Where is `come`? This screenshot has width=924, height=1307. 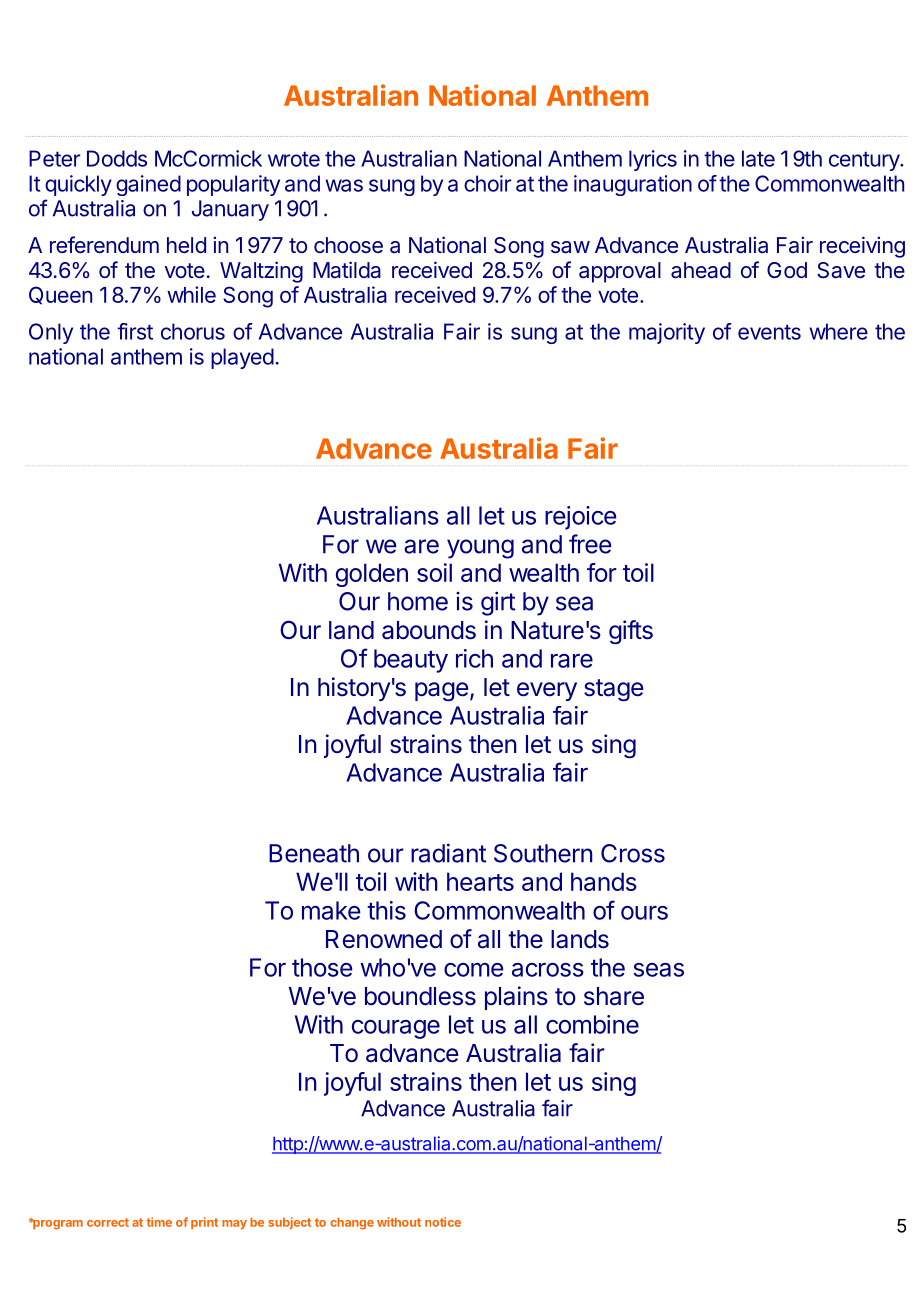 come is located at coordinates (473, 970).
